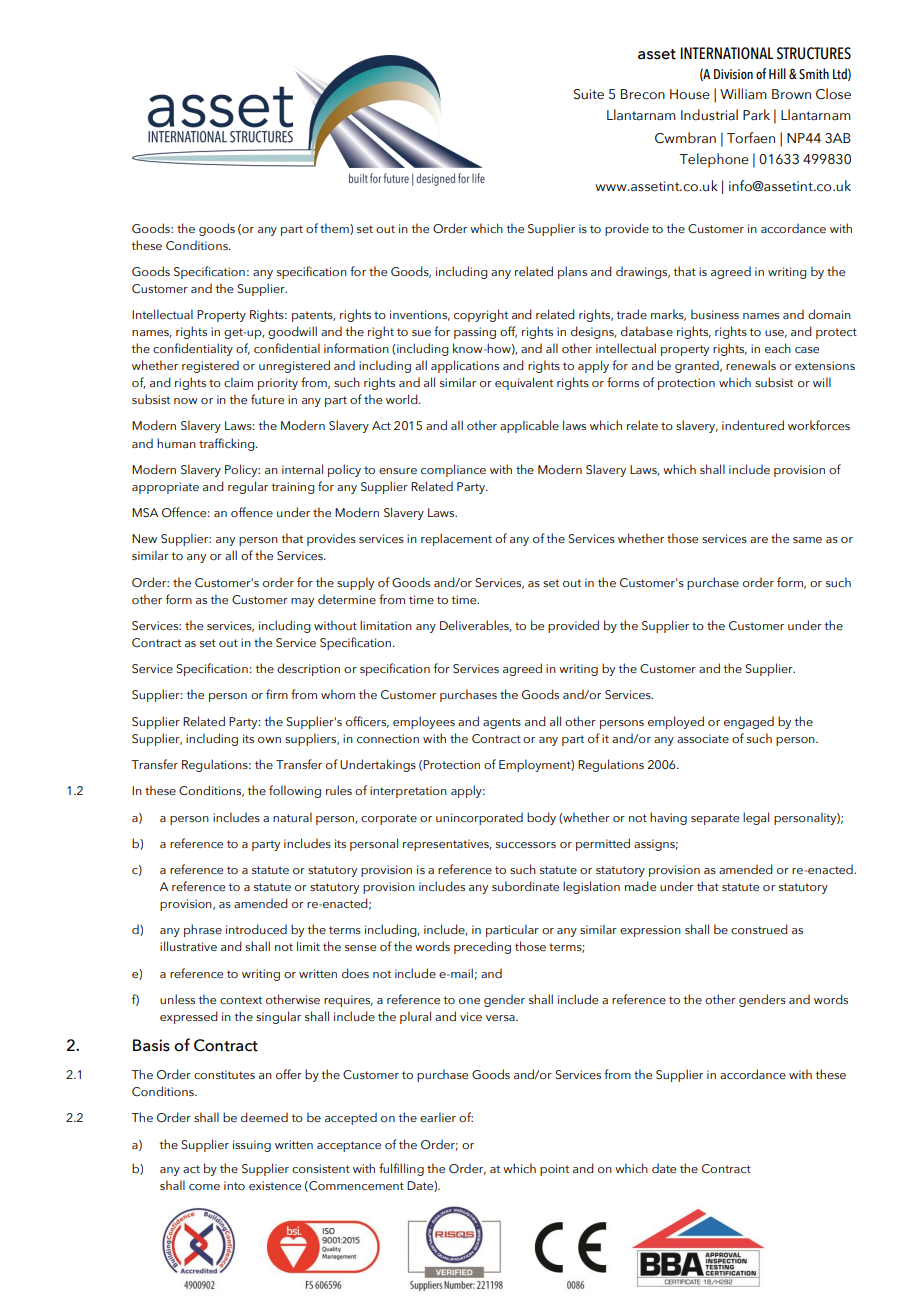 The height and width of the document is (1308, 924). What do you see at coordinates (502, 723) in the document?
I see `agents` at bounding box center [502, 723].
